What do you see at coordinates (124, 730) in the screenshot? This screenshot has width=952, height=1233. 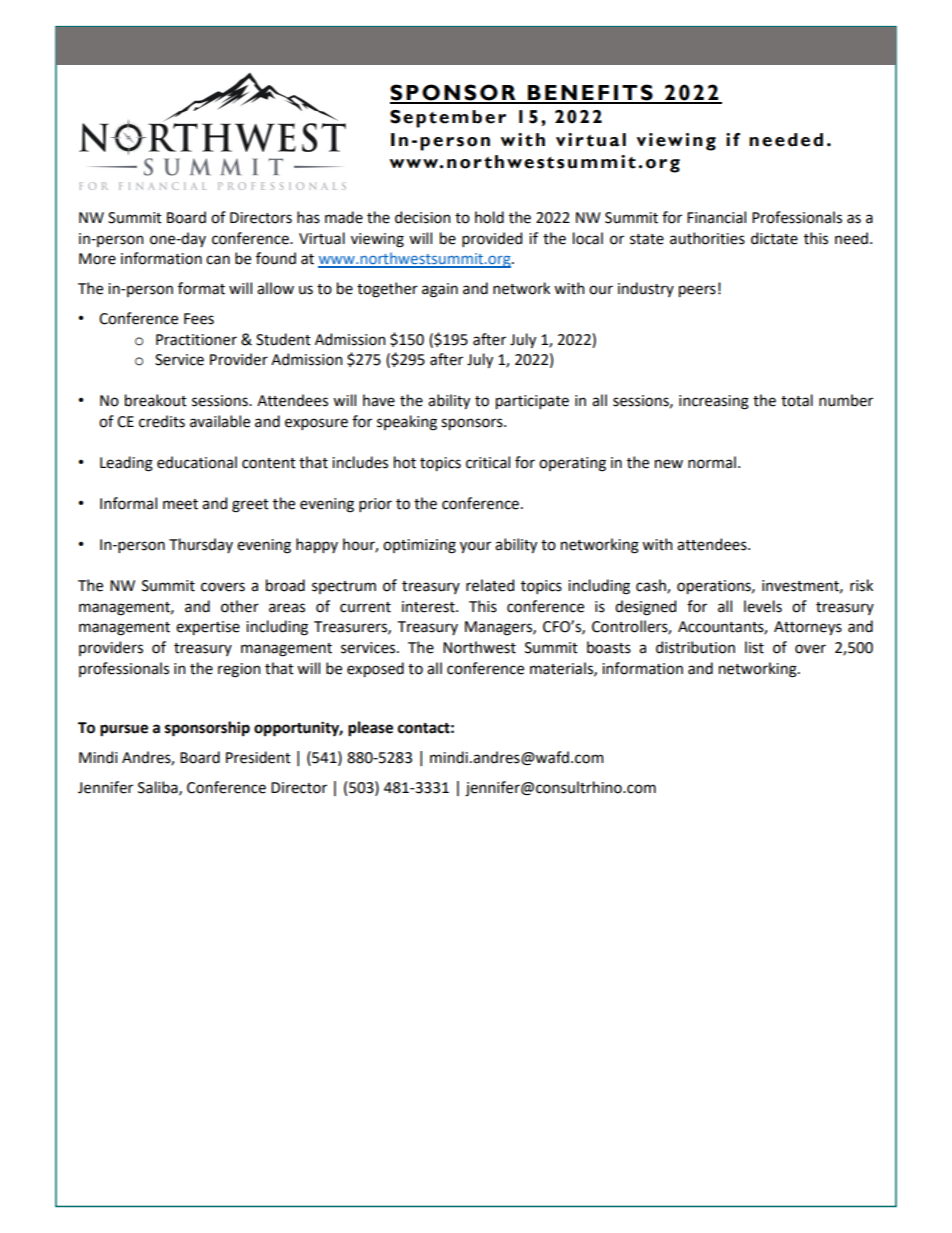 I see `pursue` at bounding box center [124, 730].
